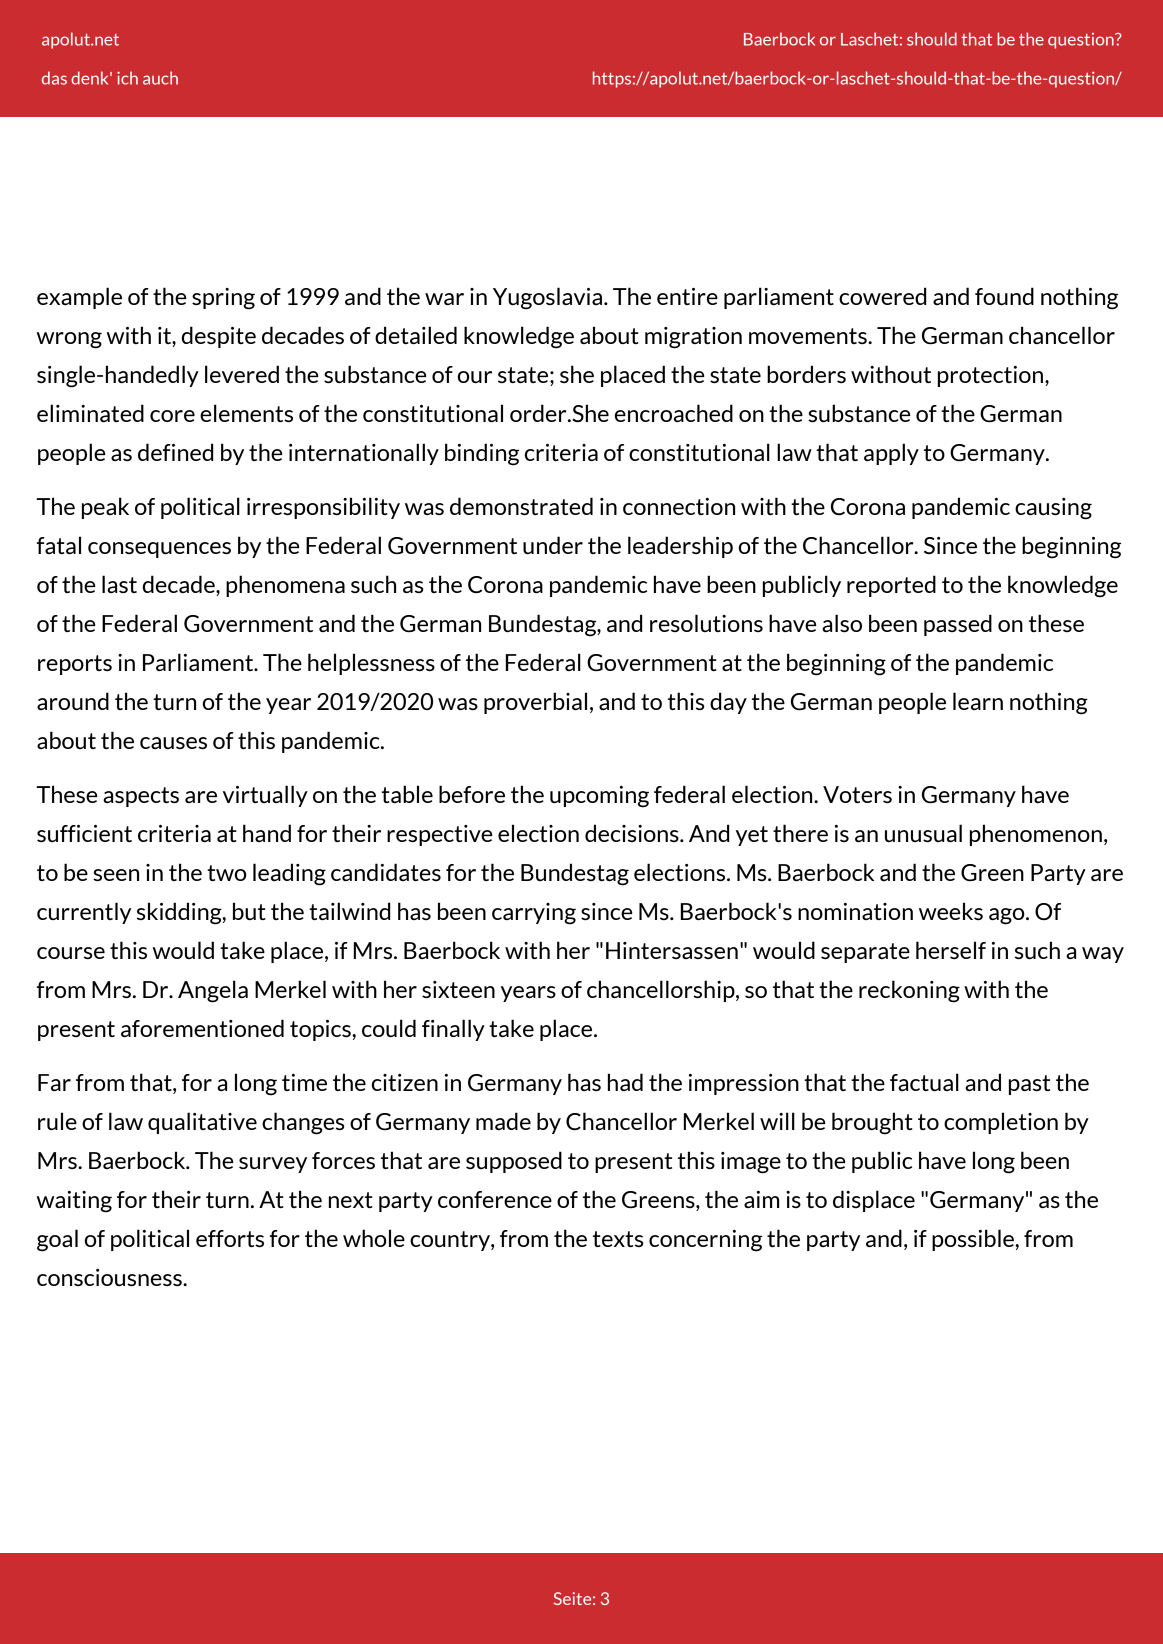 This screenshot has width=1163, height=1644. Describe the element at coordinates (230, 1238) in the screenshot. I see `efforts` at that location.
